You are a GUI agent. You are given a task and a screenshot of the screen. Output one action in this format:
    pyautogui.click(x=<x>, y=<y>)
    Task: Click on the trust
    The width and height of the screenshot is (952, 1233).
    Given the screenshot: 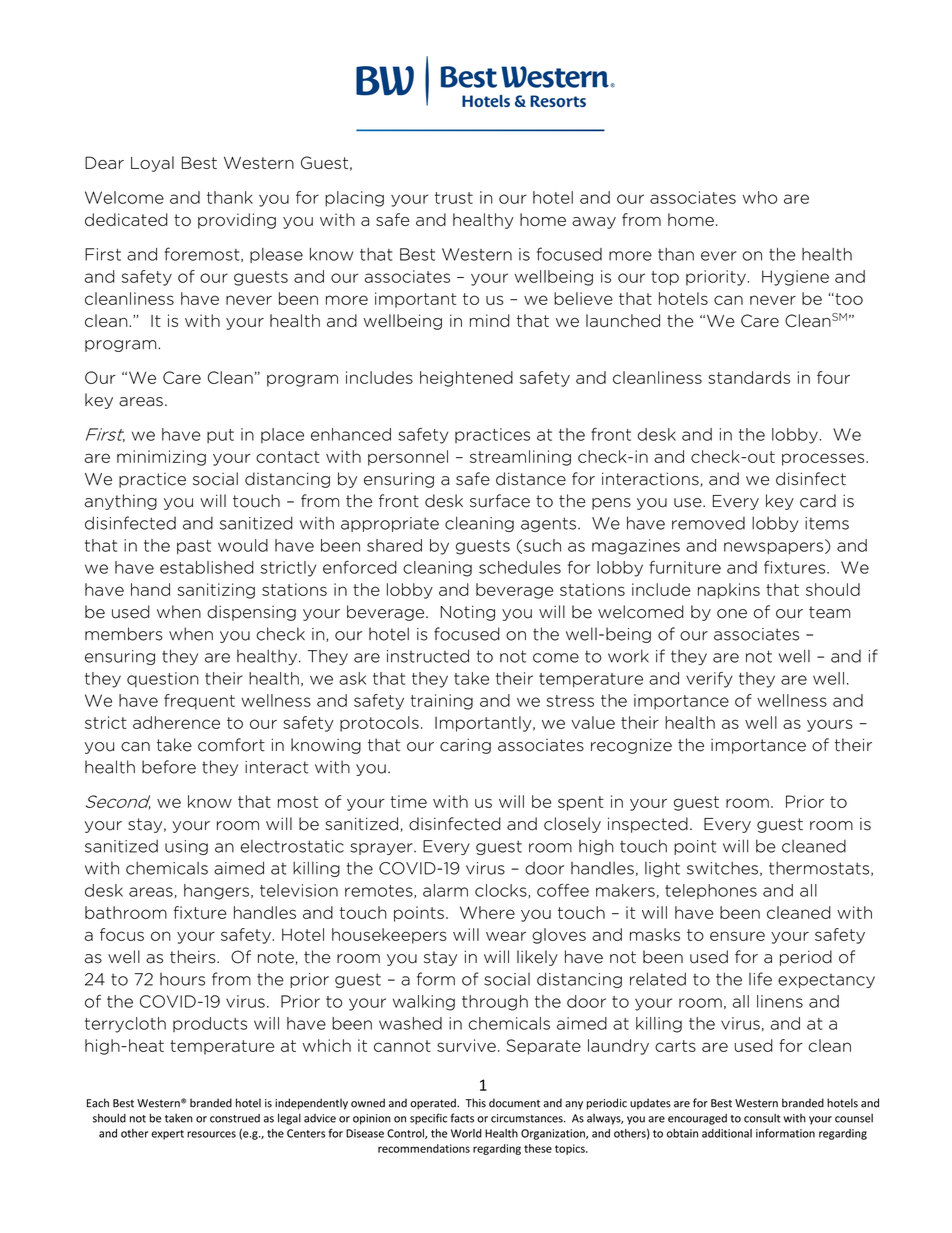 What is the action you would take?
    pyautogui.click(x=454, y=198)
